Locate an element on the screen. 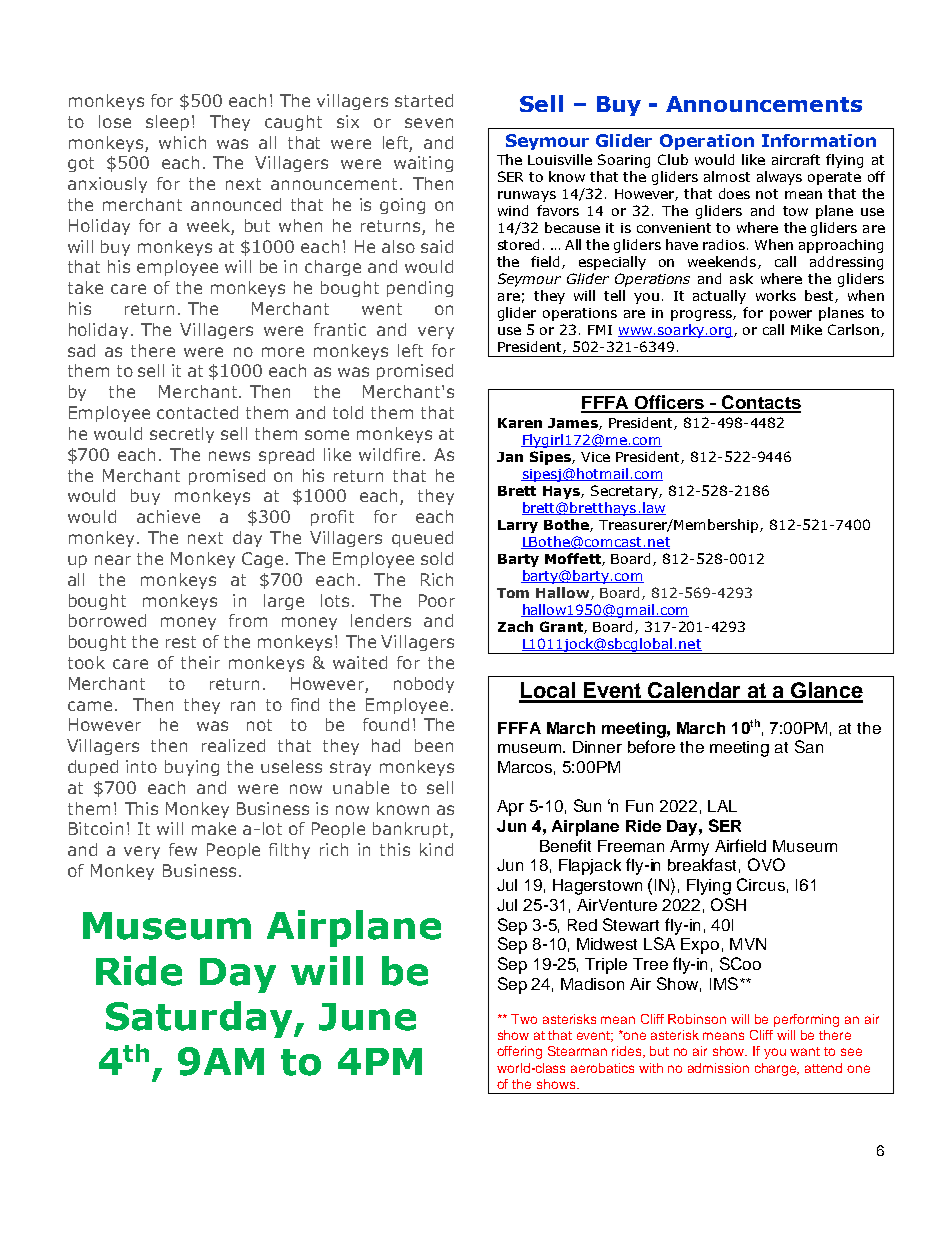 The height and width of the screenshot is (1233, 952). offering is located at coordinates (519, 1052).
